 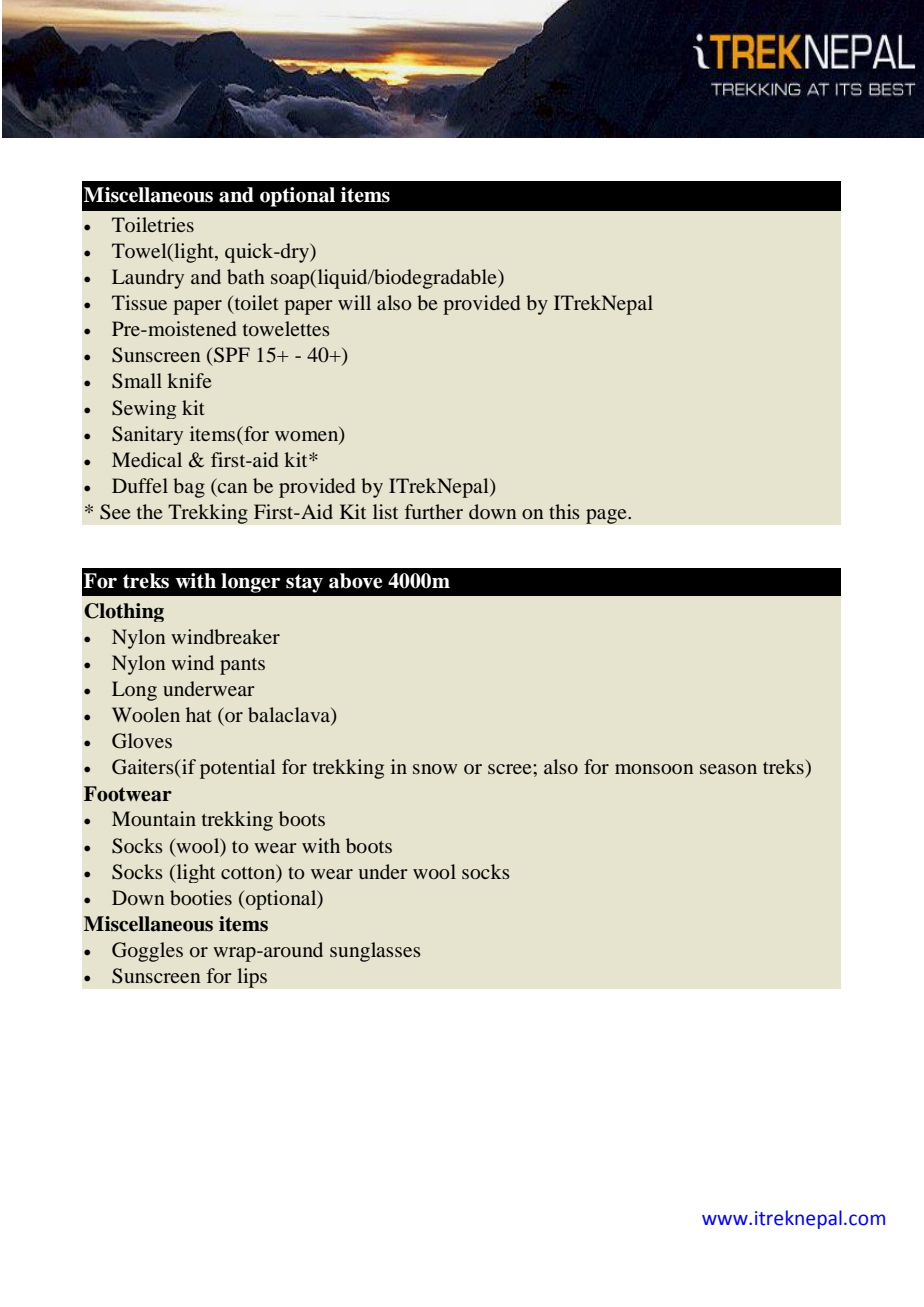 I want to click on Tissue, so click(x=139, y=302).
